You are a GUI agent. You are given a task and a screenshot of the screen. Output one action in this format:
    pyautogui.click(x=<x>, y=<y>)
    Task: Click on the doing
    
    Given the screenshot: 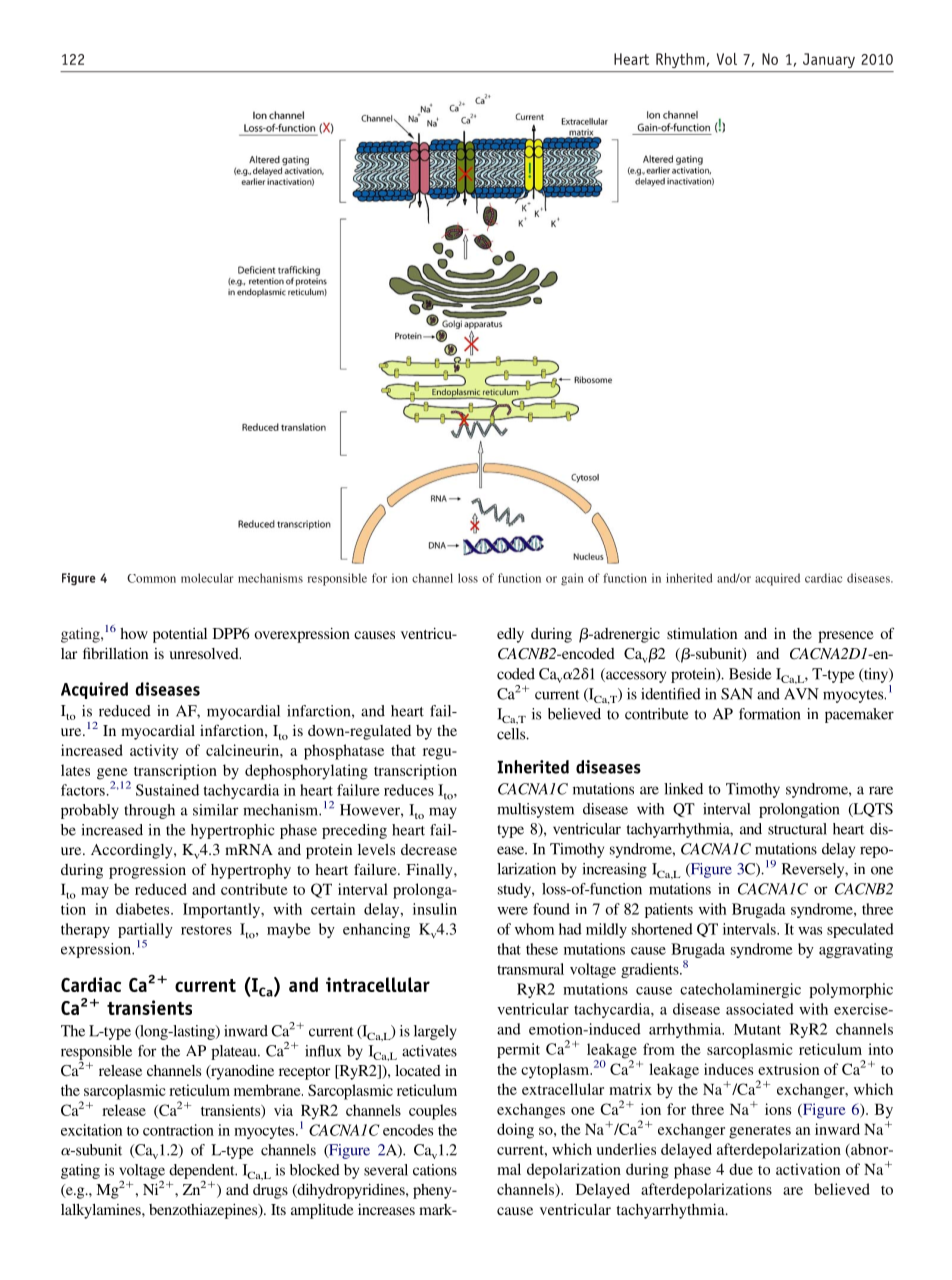 What is the action you would take?
    pyautogui.click(x=515, y=1131)
